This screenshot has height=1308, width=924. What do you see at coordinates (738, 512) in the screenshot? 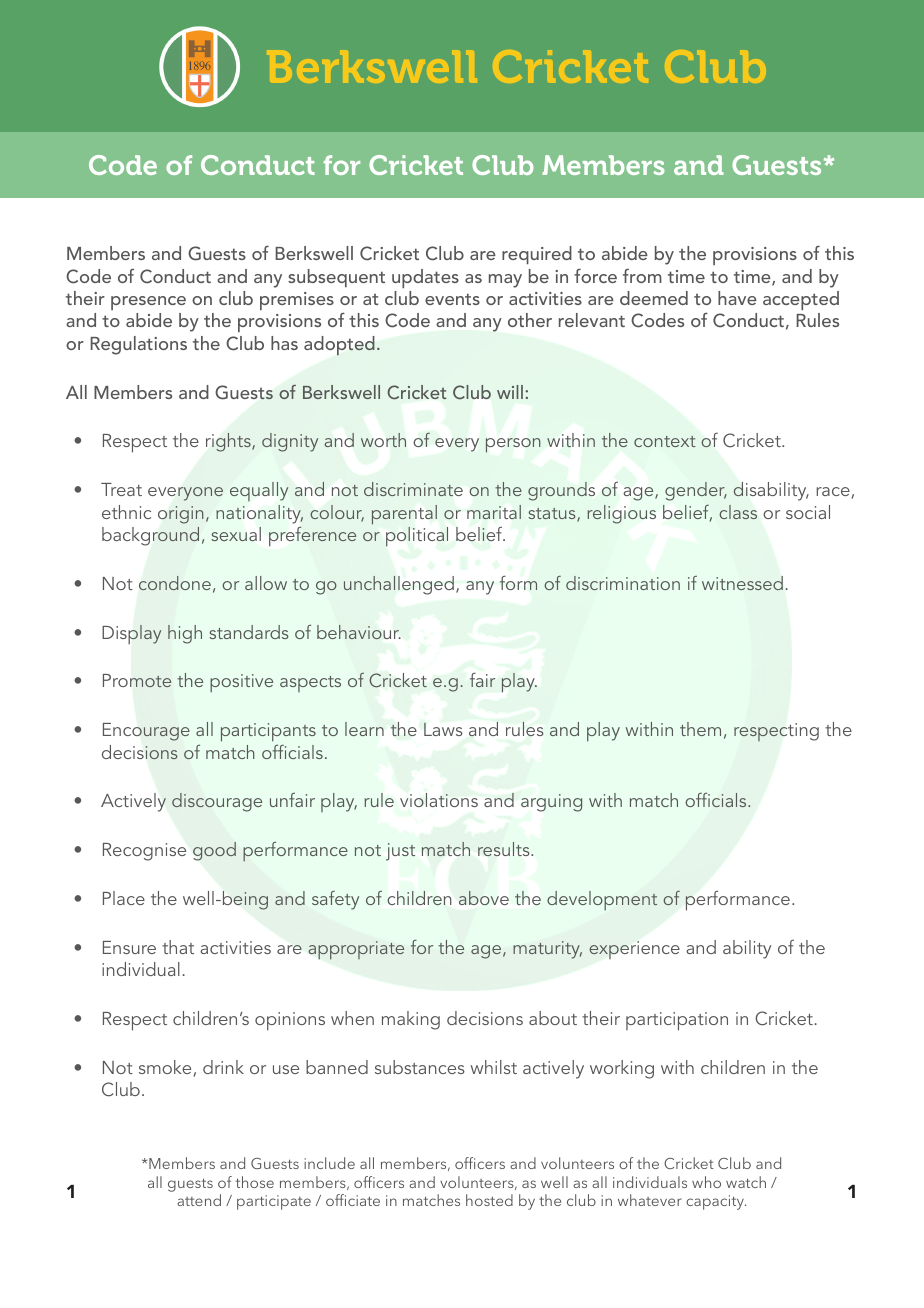
I see `class` at bounding box center [738, 512].
